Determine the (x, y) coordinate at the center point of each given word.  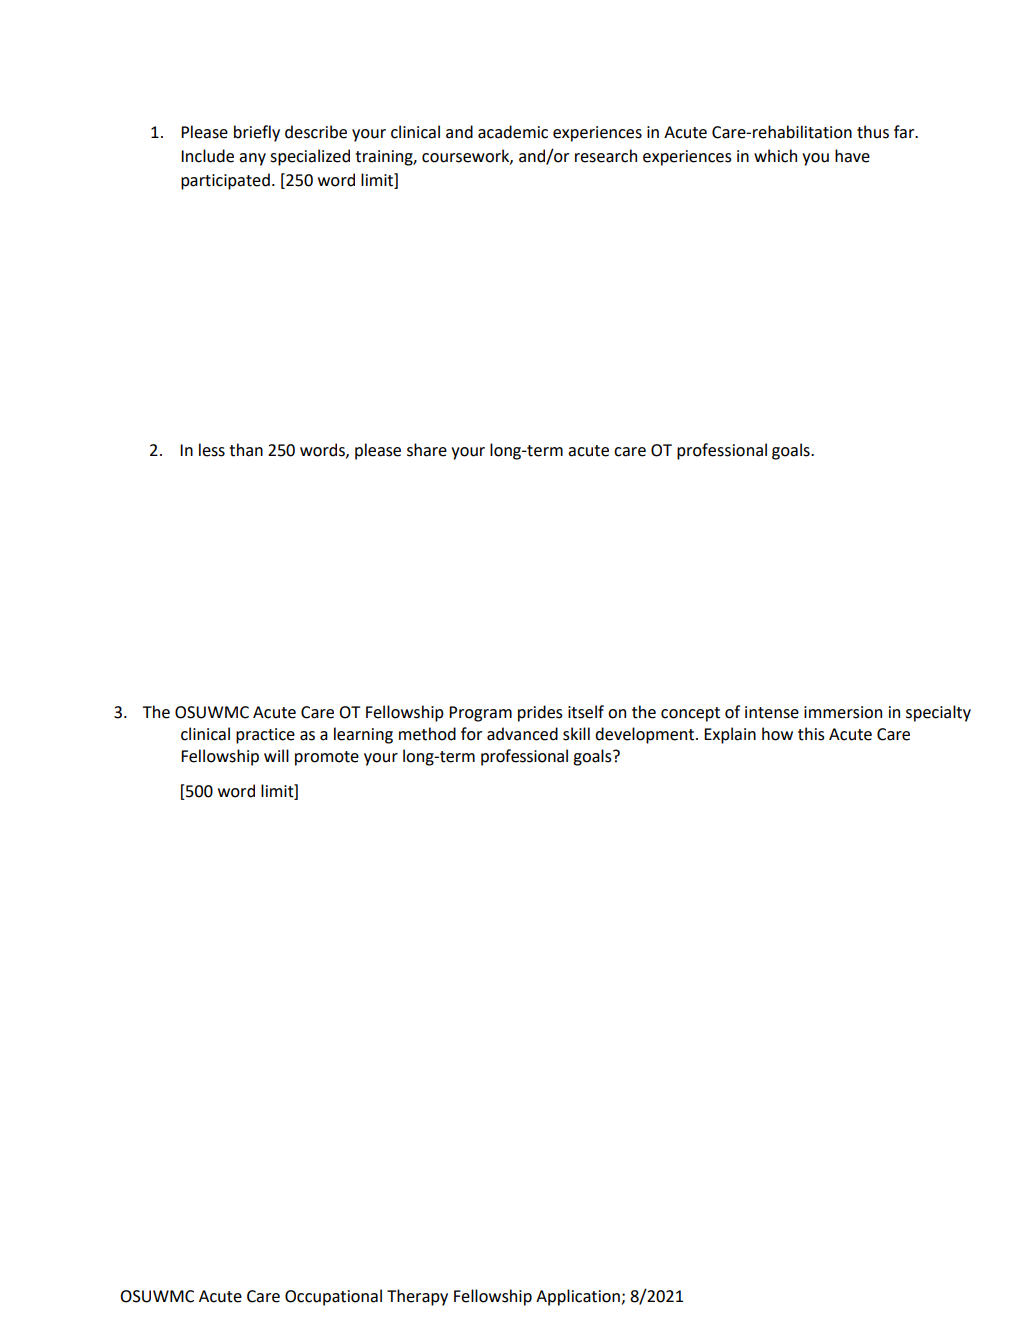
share (427, 450)
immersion (843, 712)
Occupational (333, 1297)
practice (265, 736)
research (606, 156)
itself (586, 712)
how (777, 734)
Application (579, 1297)
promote (327, 758)
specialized (310, 157)
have (852, 156)
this (811, 734)
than (246, 450)
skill (576, 734)
